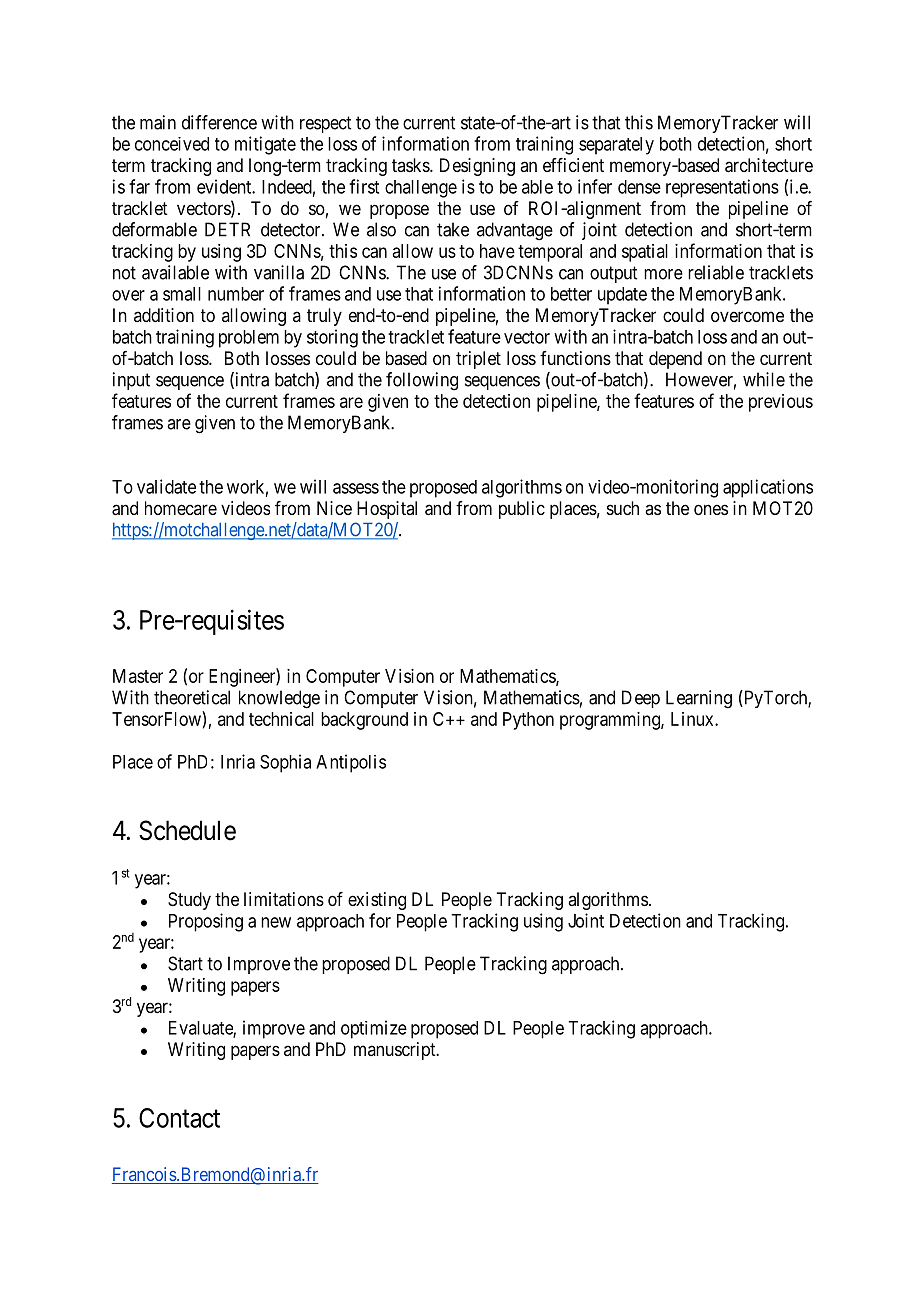  I want to click on Designing, so click(477, 167).
